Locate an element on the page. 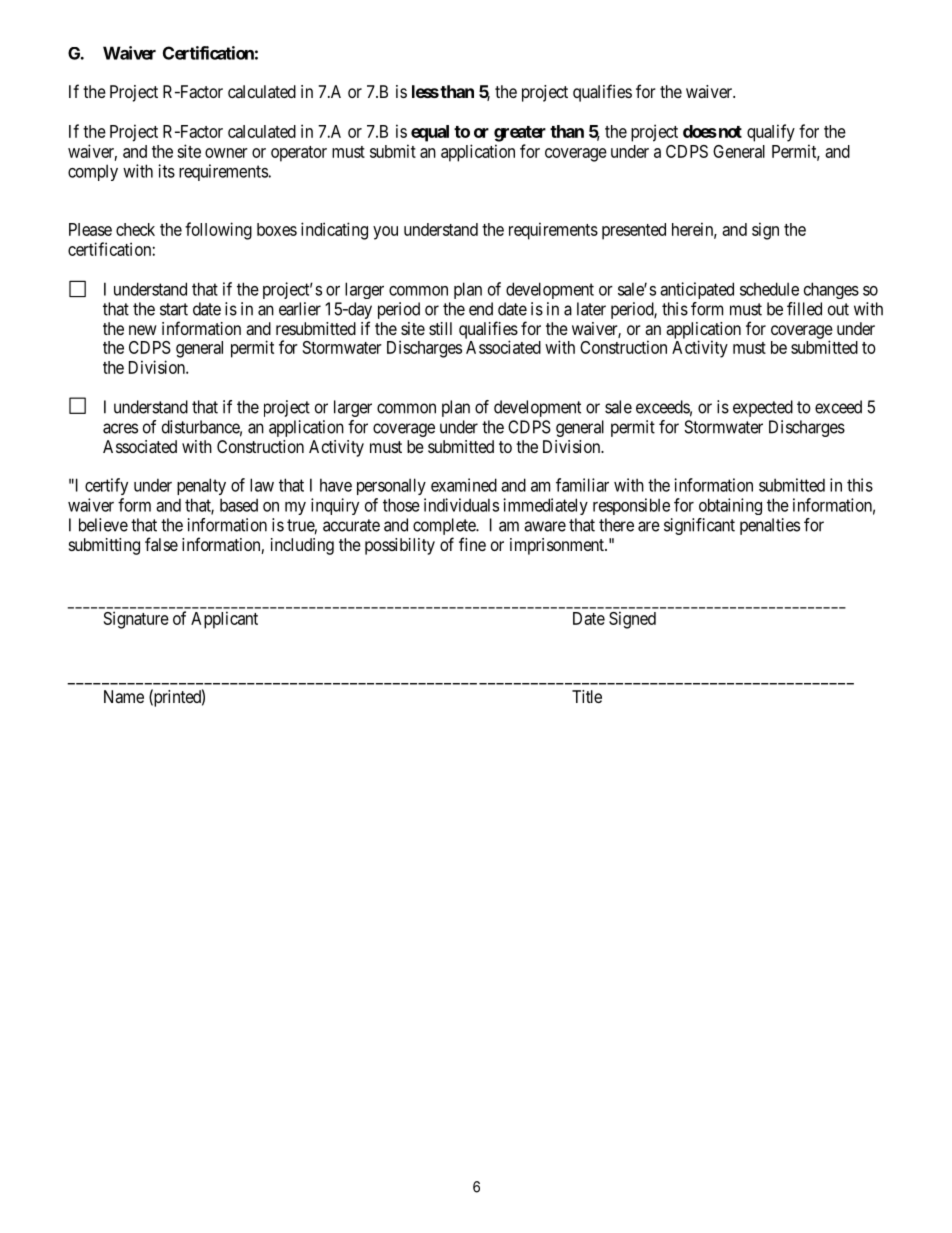 The image size is (952, 1233). qualify is located at coordinates (771, 133).
